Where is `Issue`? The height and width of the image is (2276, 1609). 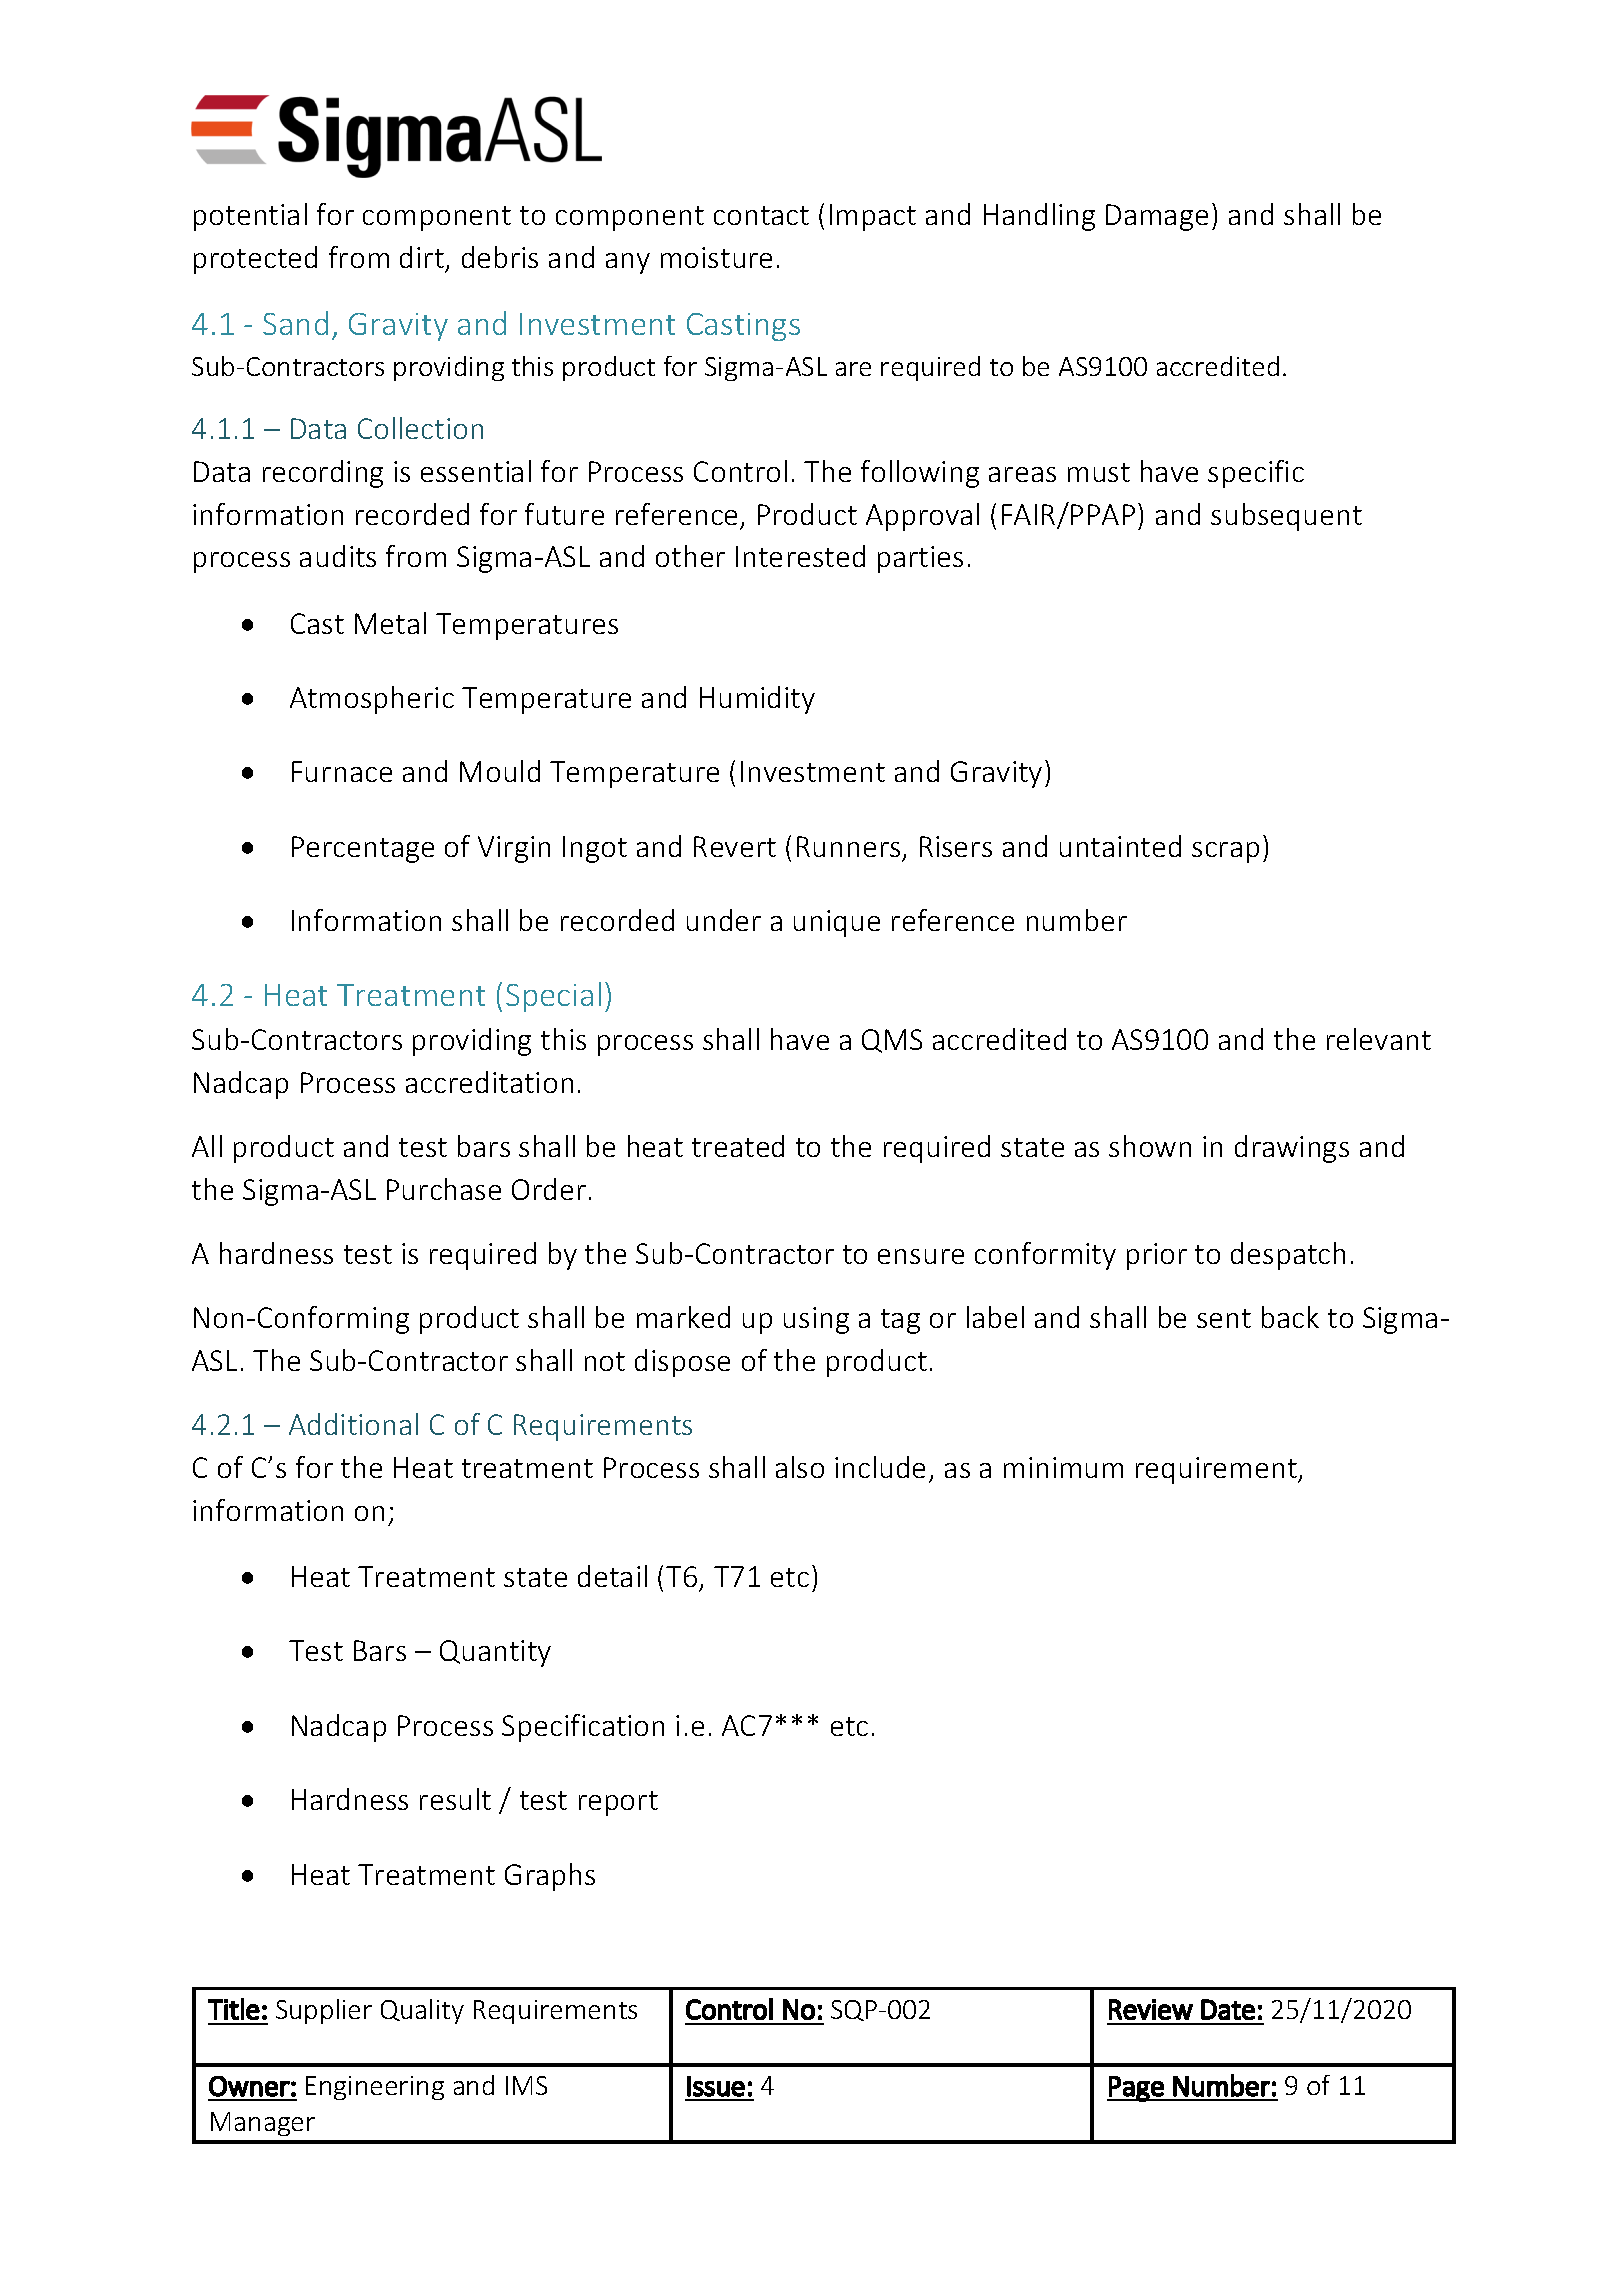
Issue is located at coordinates (716, 2086).
